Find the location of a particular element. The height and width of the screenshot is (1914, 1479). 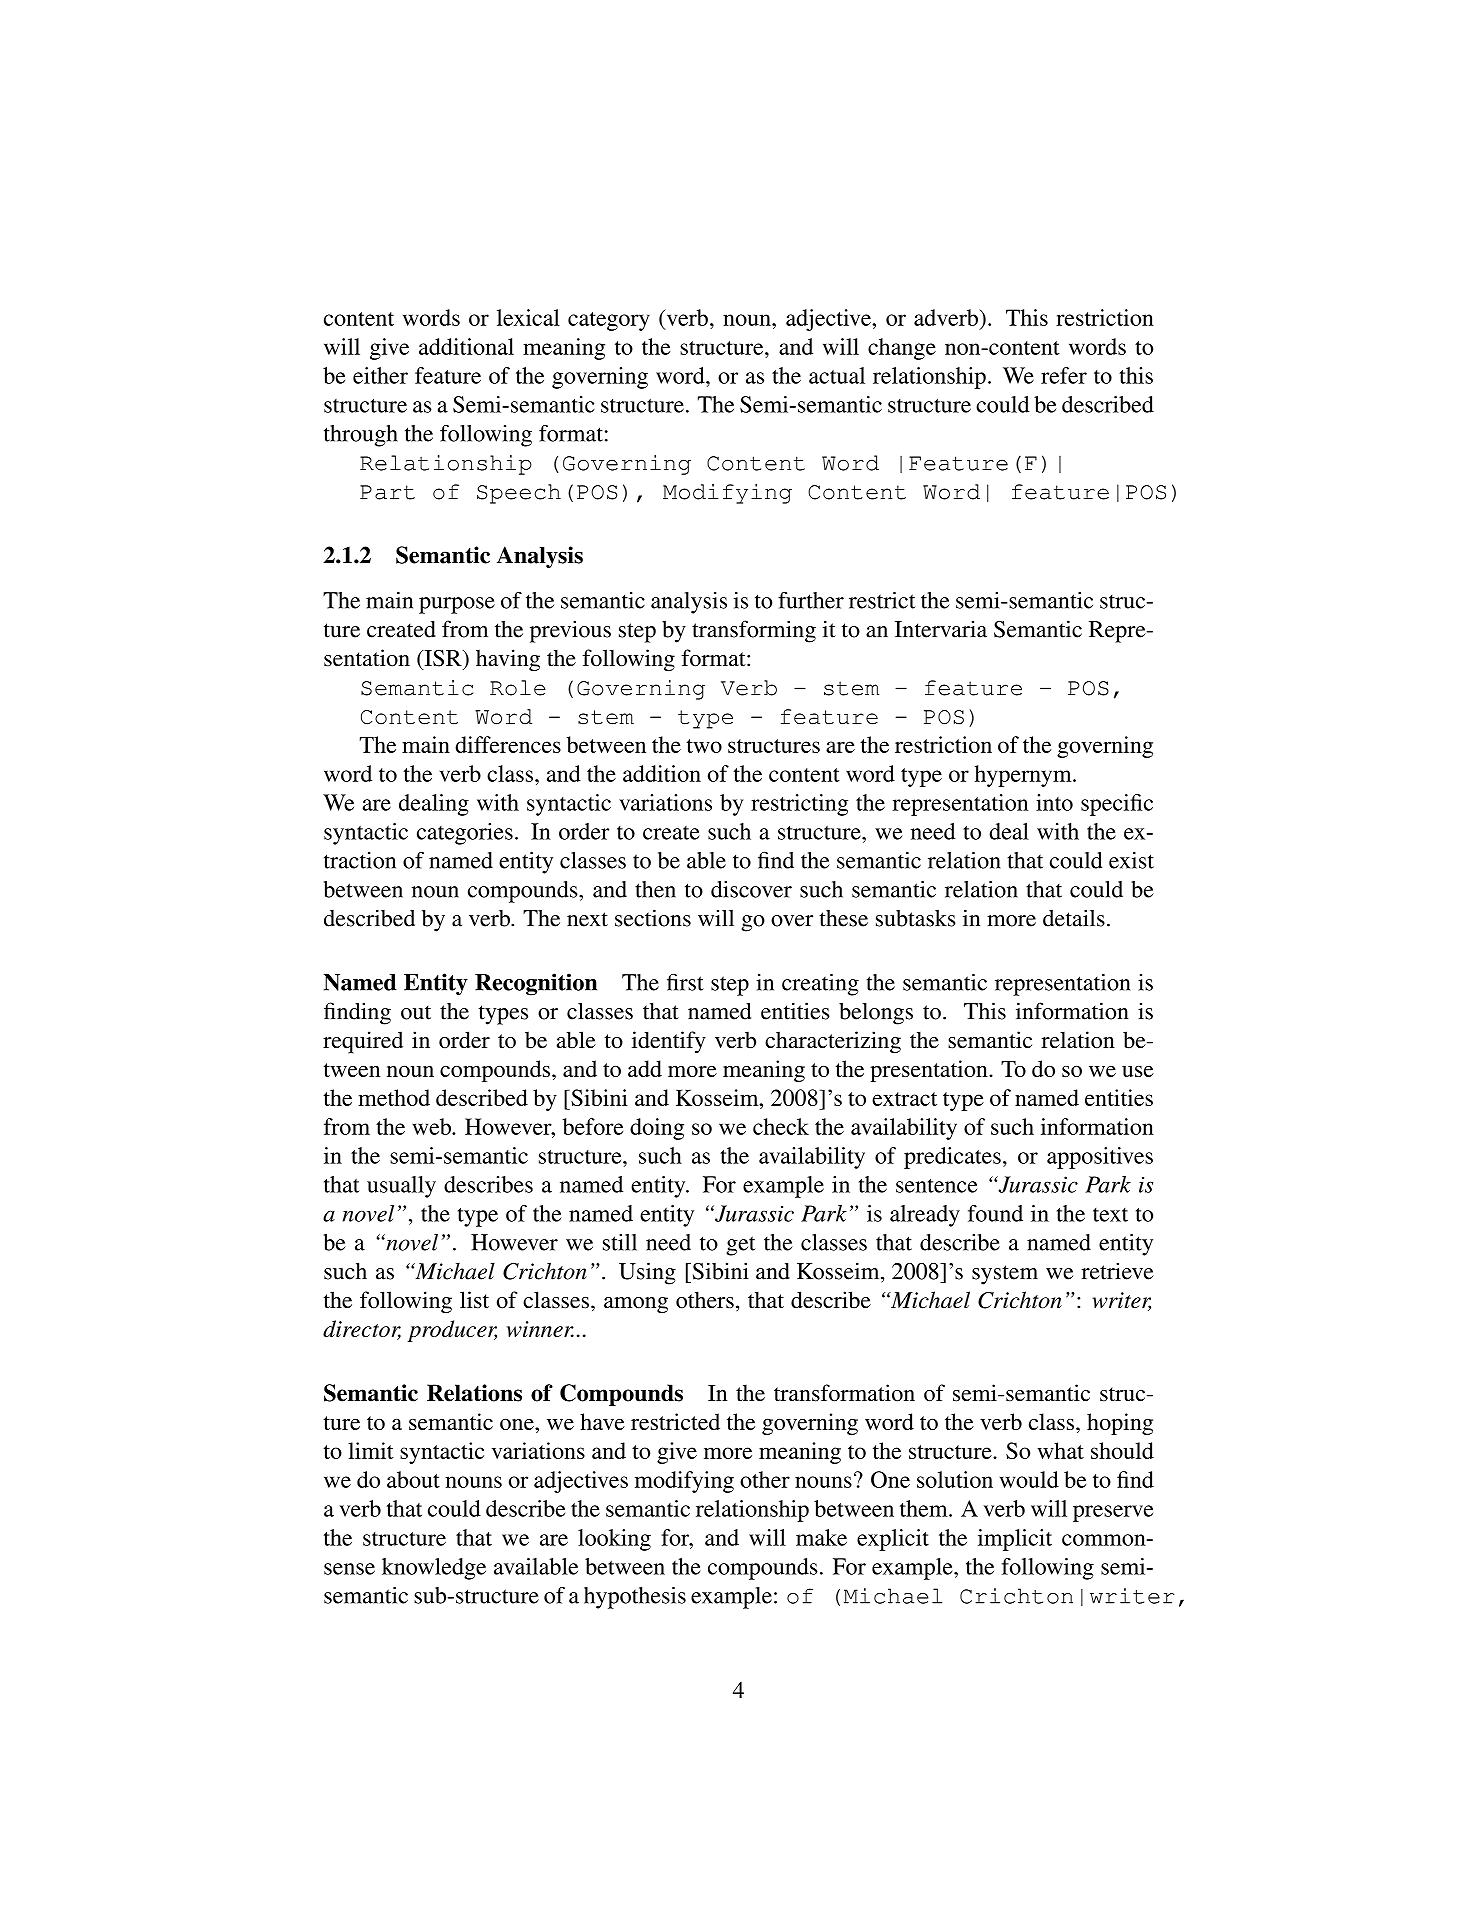

Recognition is located at coordinates (536, 984).
